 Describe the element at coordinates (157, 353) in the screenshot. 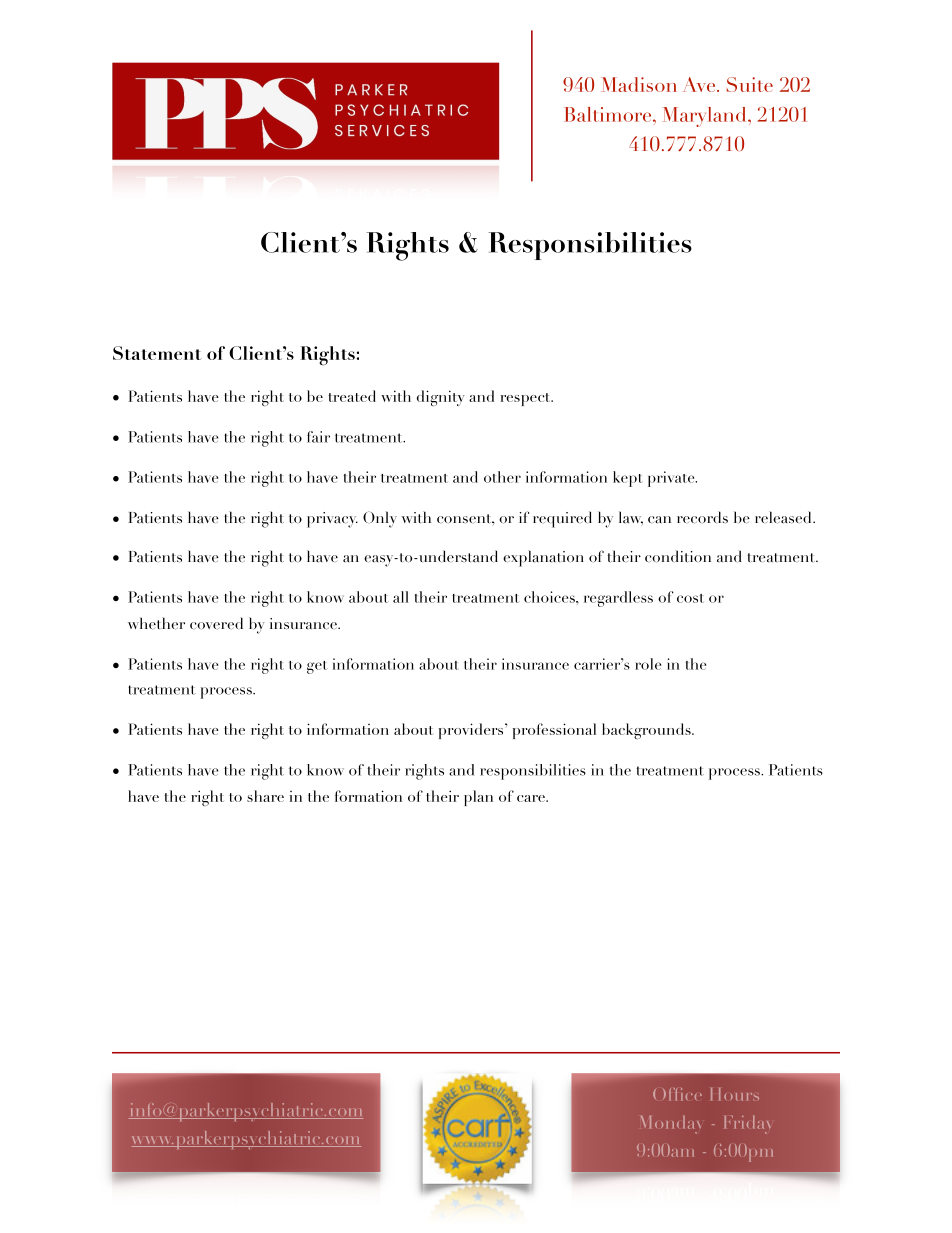

I see `Statement` at that location.
